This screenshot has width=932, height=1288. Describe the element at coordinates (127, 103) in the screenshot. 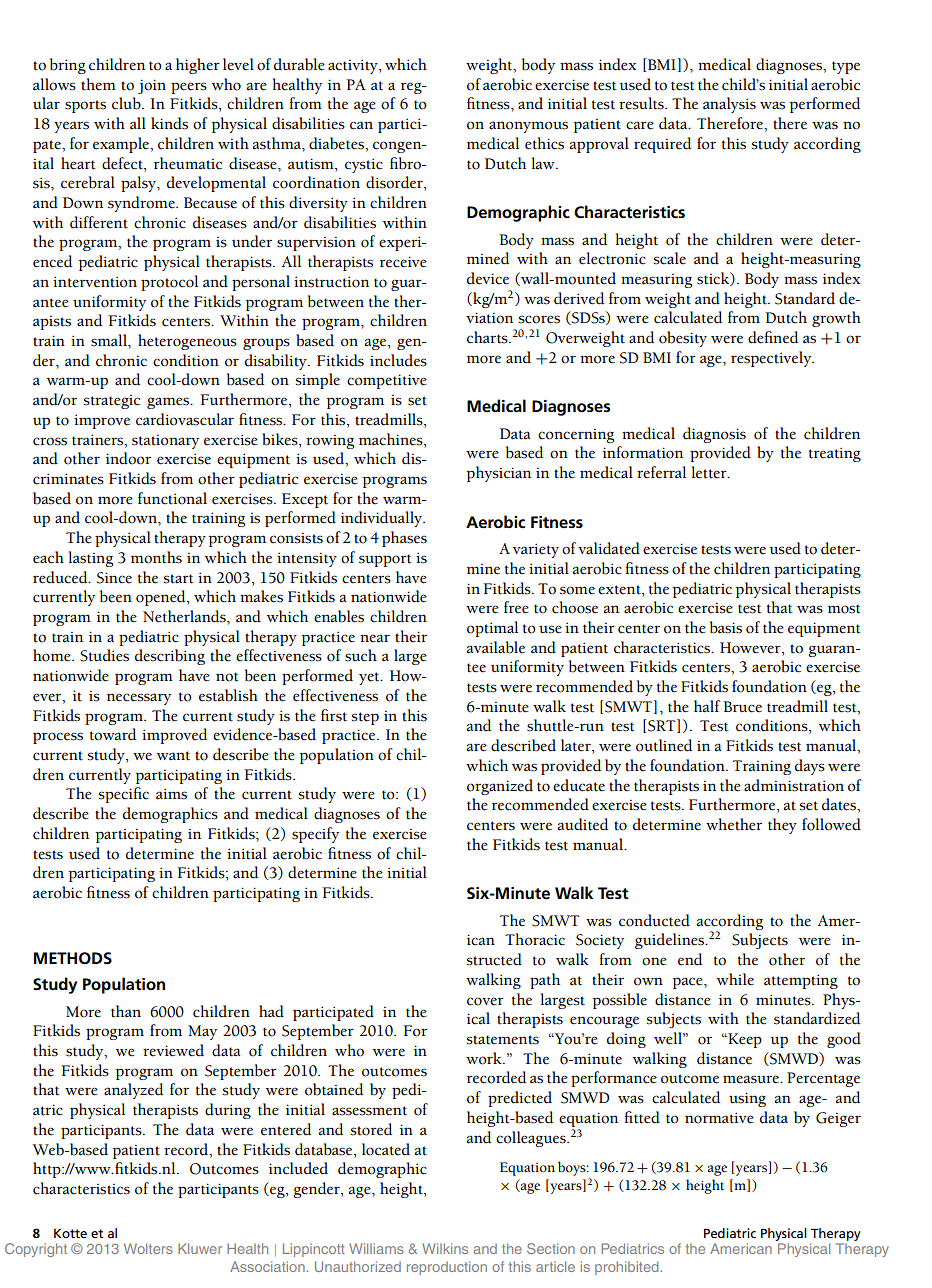

I see `club` at that location.
